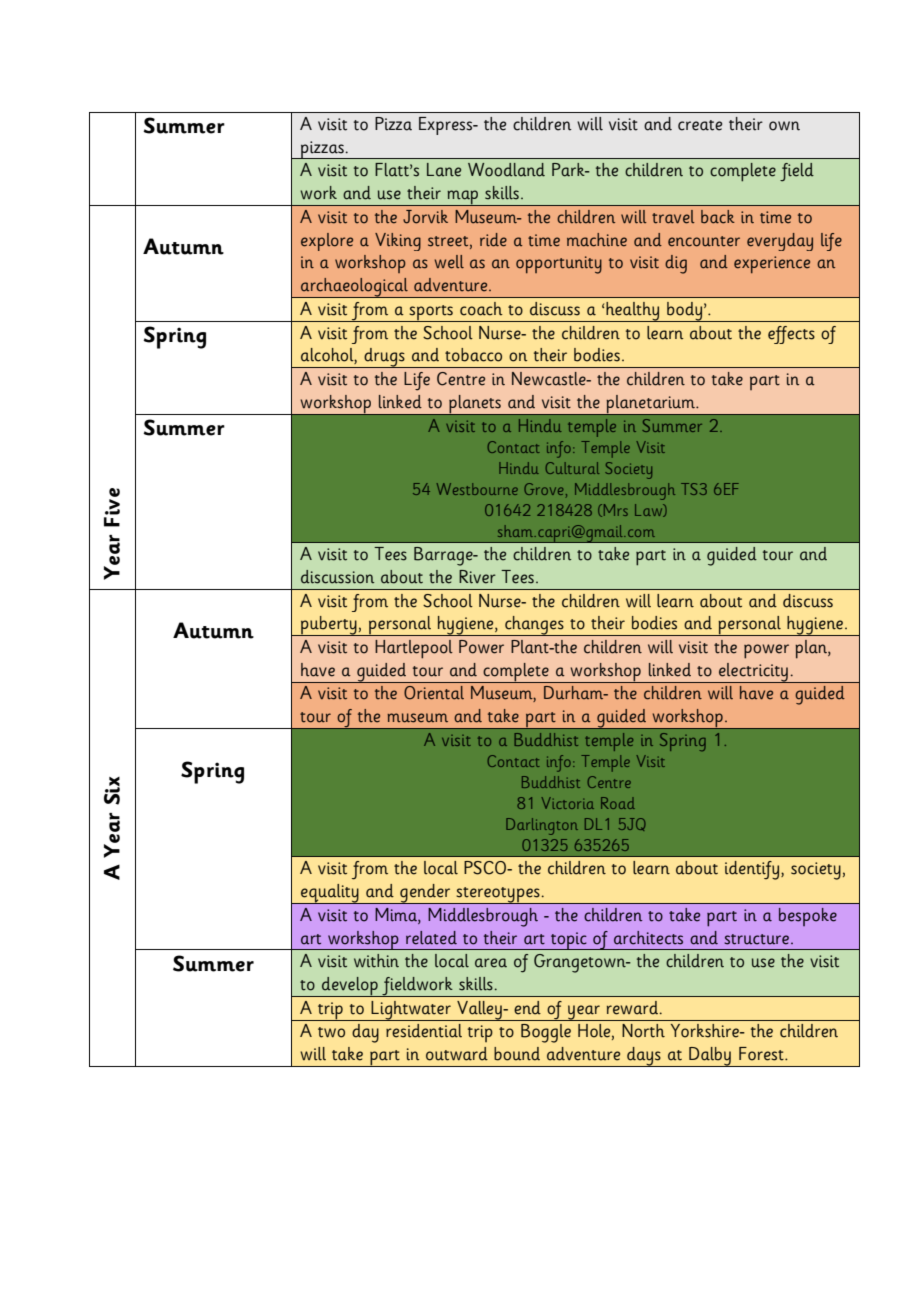  What do you see at coordinates (753, 673) in the screenshot?
I see `electricity` at bounding box center [753, 673].
